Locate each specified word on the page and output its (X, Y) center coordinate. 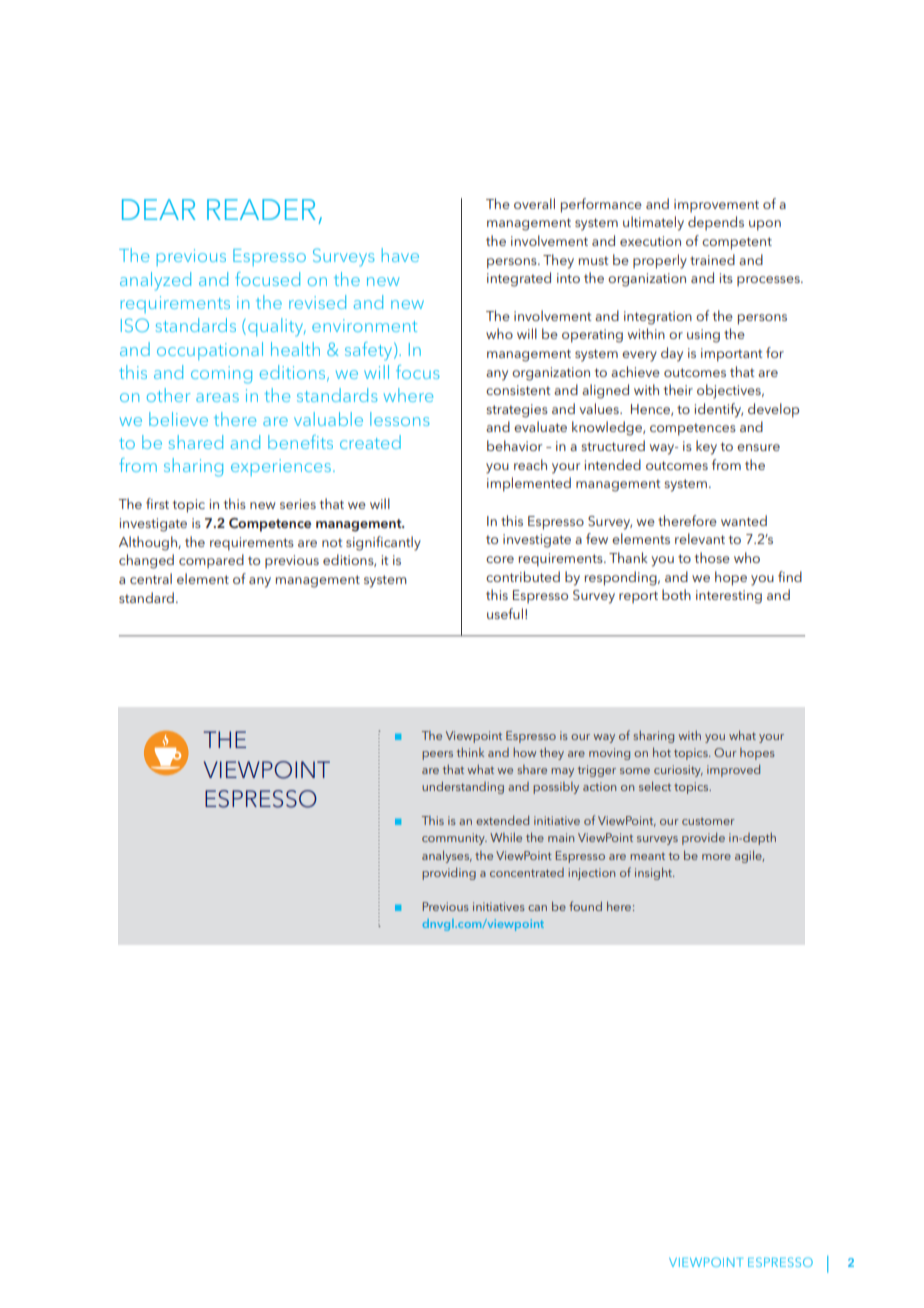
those (712, 557)
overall (534, 203)
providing (449, 873)
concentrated (527, 872)
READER (261, 209)
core (500, 559)
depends (716, 223)
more (716, 857)
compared (211, 561)
